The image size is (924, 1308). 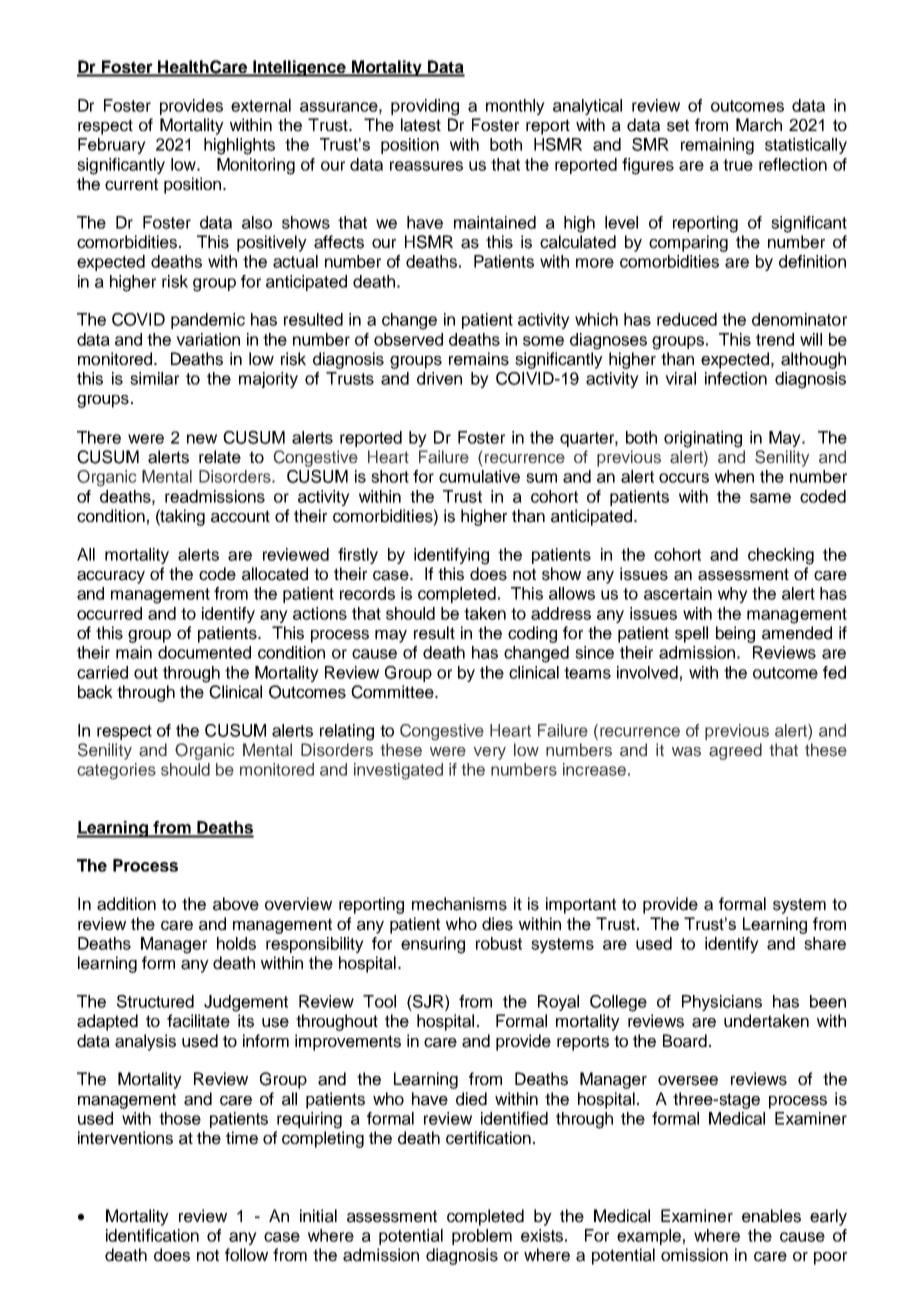 What do you see at coordinates (735, 634) in the image?
I see `being` at bounding box center [735, 634].
